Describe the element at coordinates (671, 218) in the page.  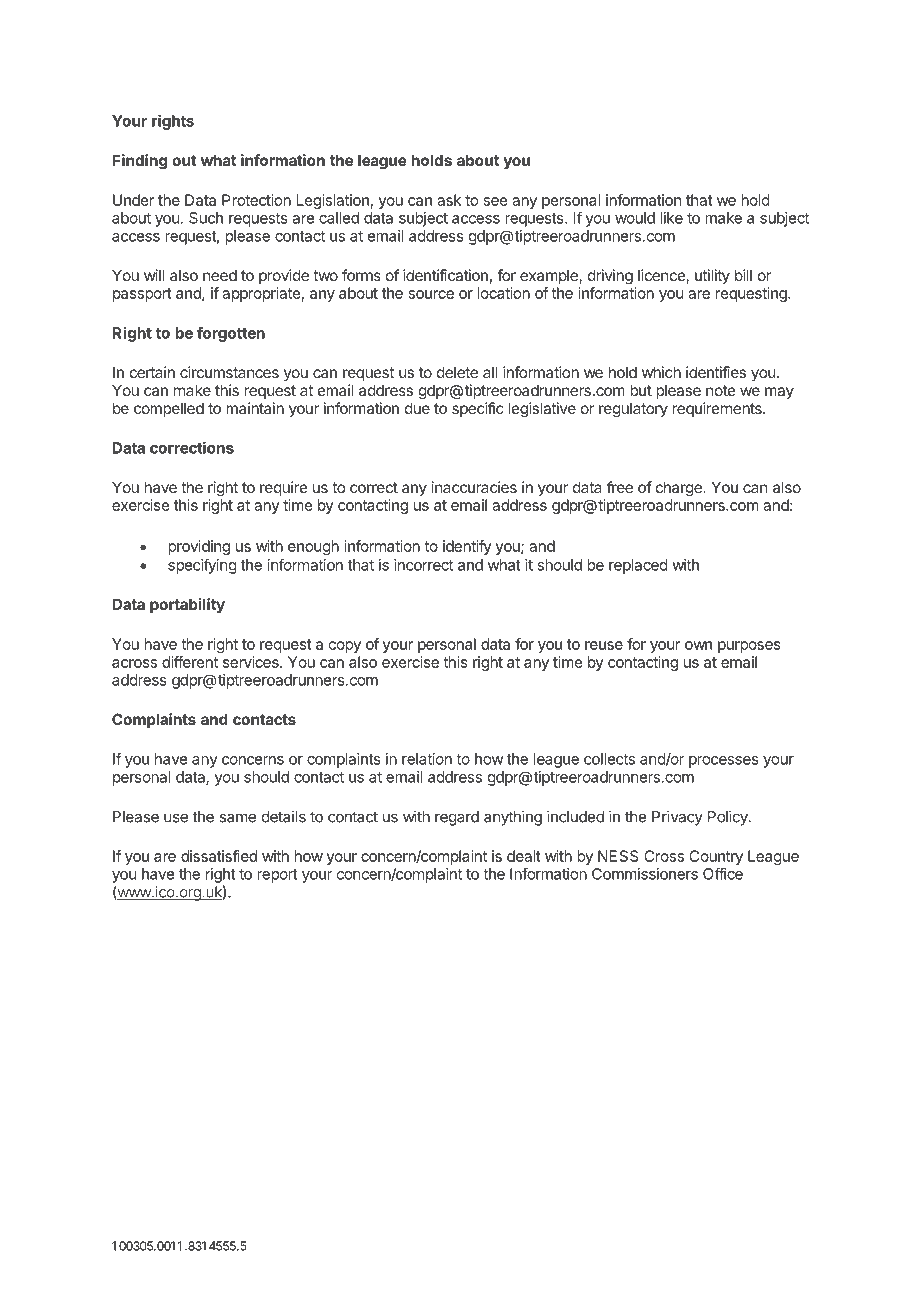
I see `like` at that location.
